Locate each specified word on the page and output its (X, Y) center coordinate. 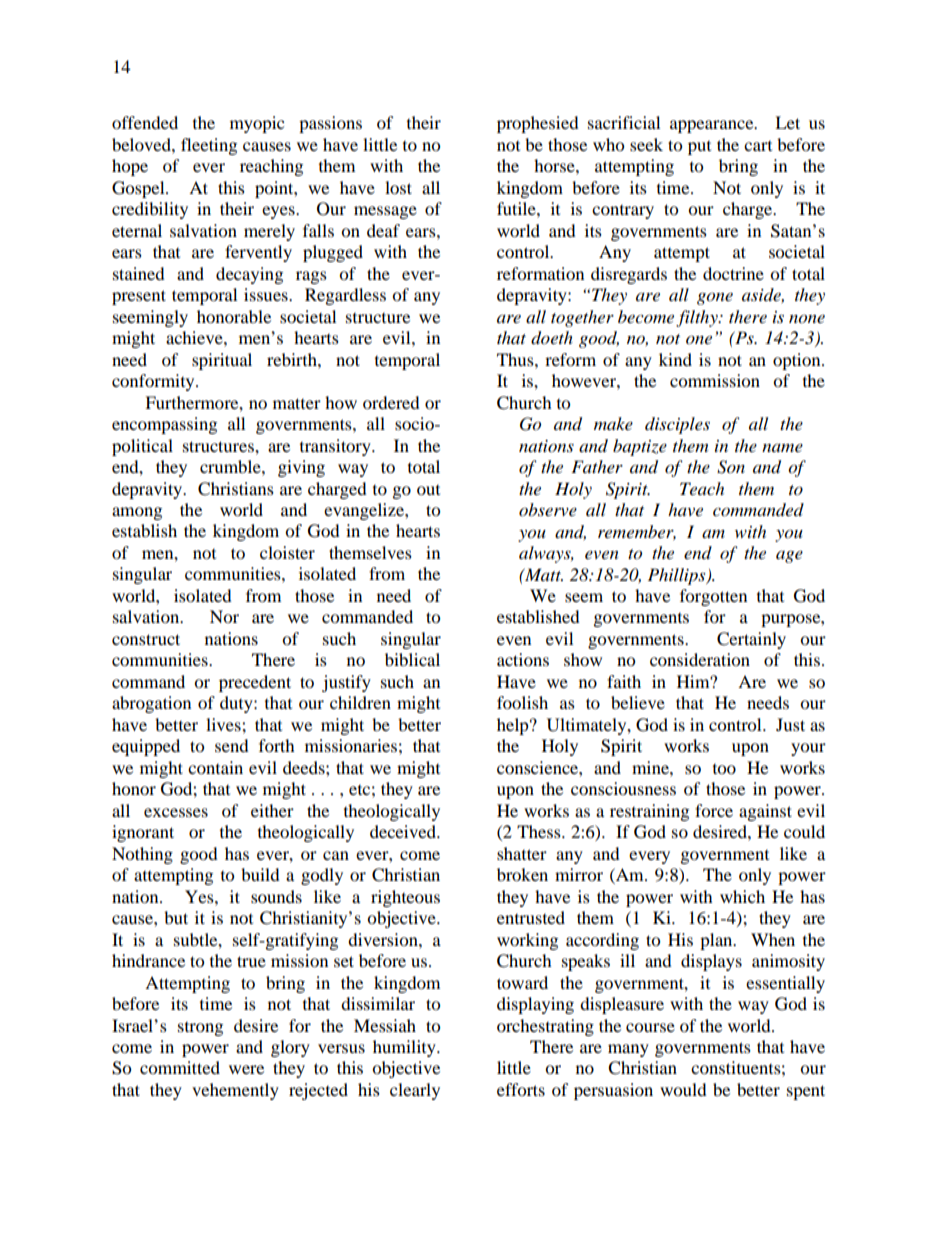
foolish (522, 702)
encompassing (164, 425)
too (724, 769)
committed (180, 1067)
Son (731, 467)
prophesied (538, 124)
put (699, 148)
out (428, 490)
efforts (521, 1089)
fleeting (209, 146)
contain (215, 767)
